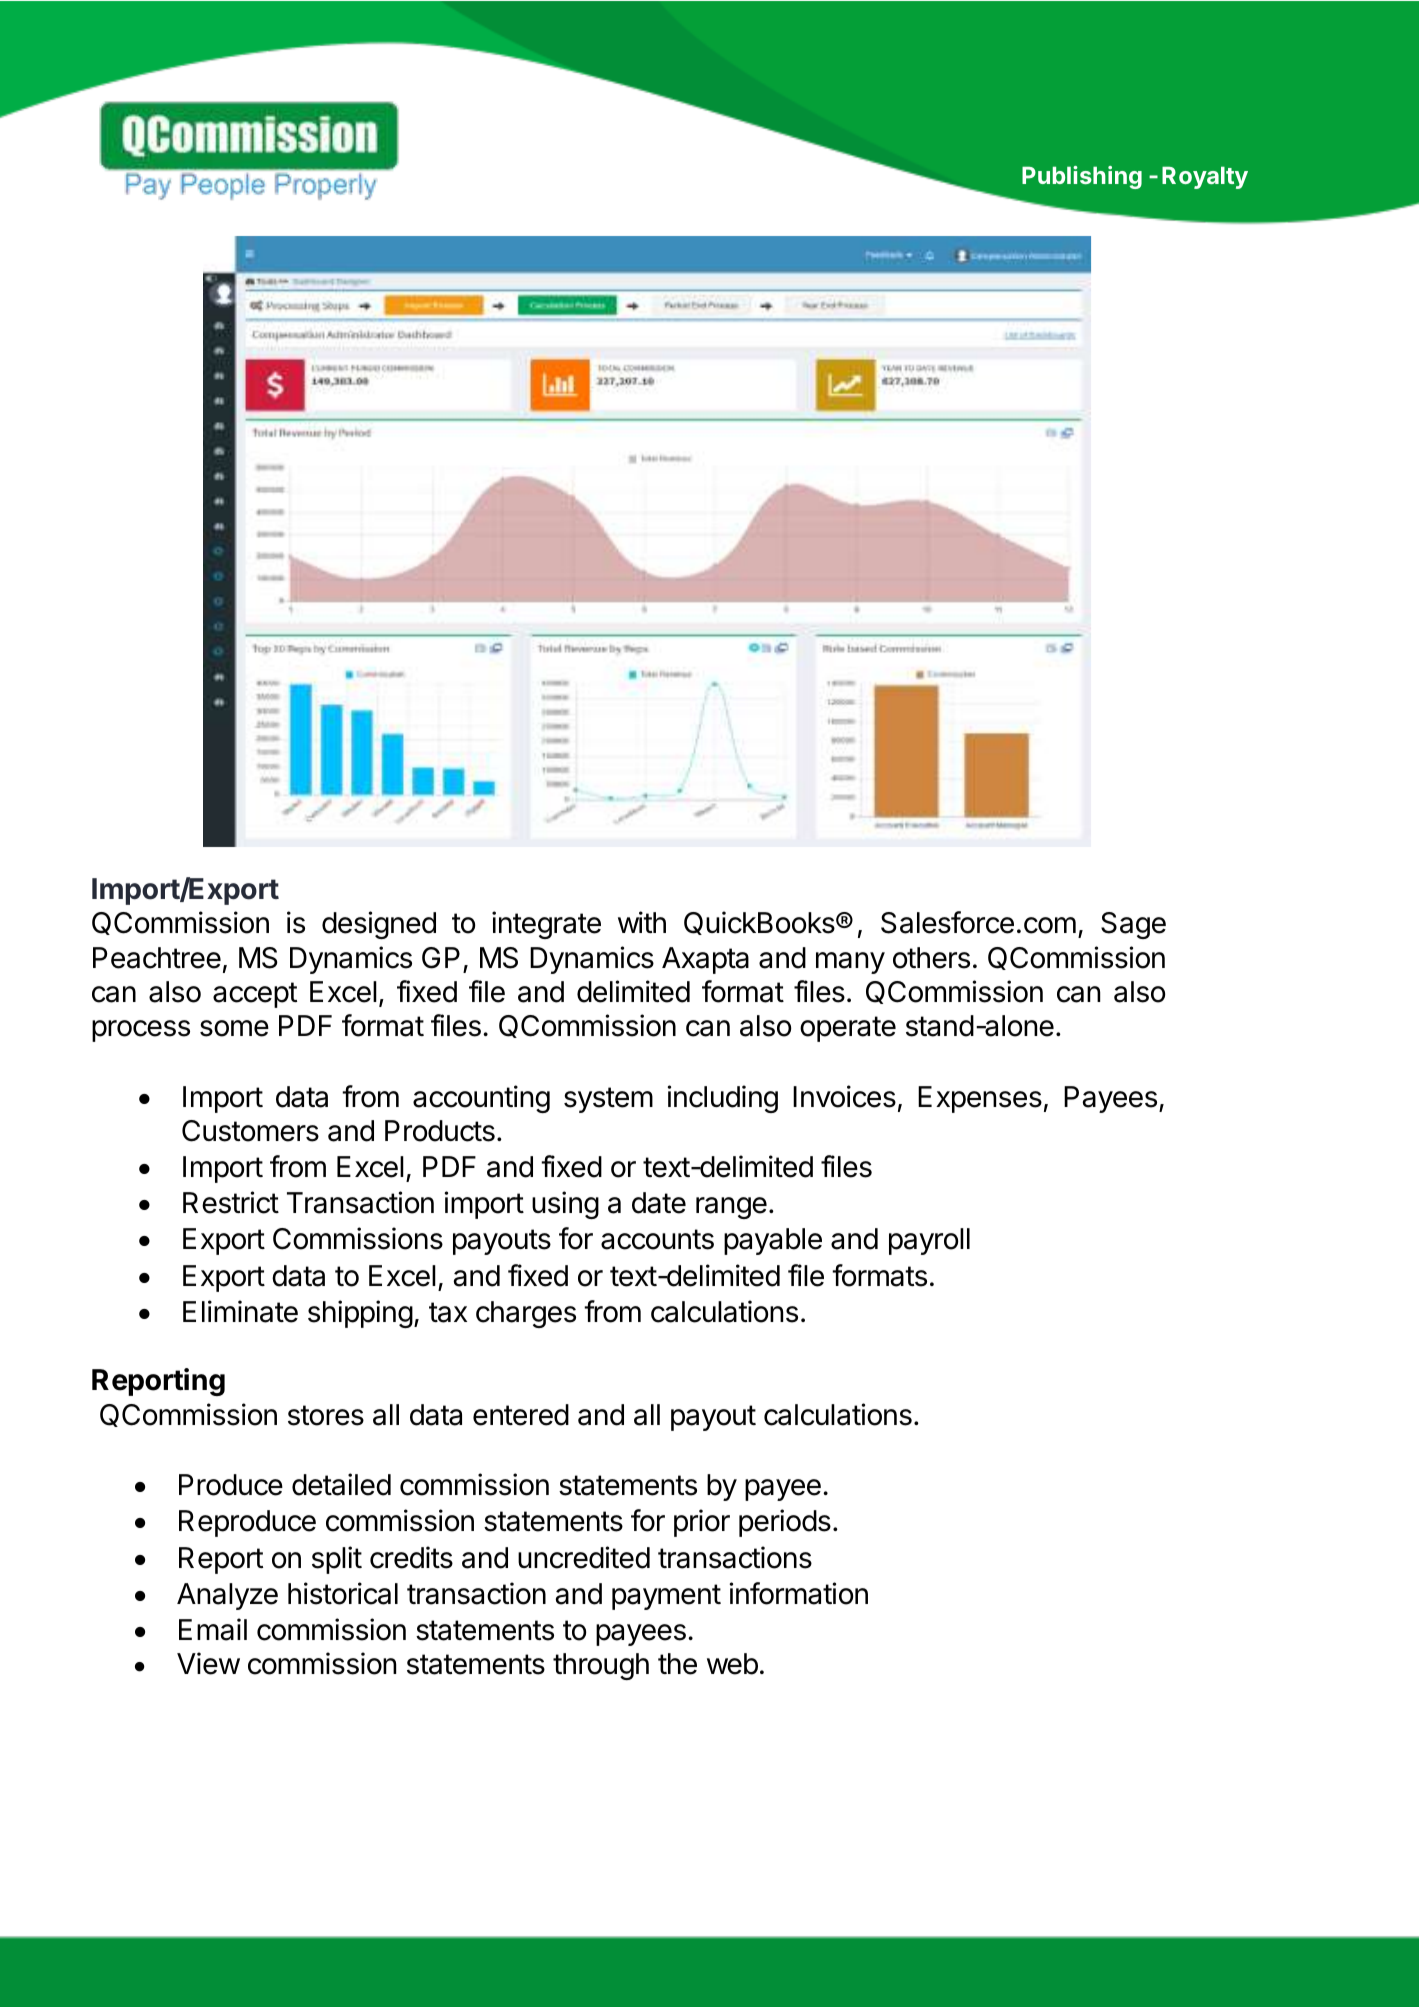 This image has height=2007, width=1419. Describe the element at coordinates (255, 995) in the image. I see `accept` at that location.
